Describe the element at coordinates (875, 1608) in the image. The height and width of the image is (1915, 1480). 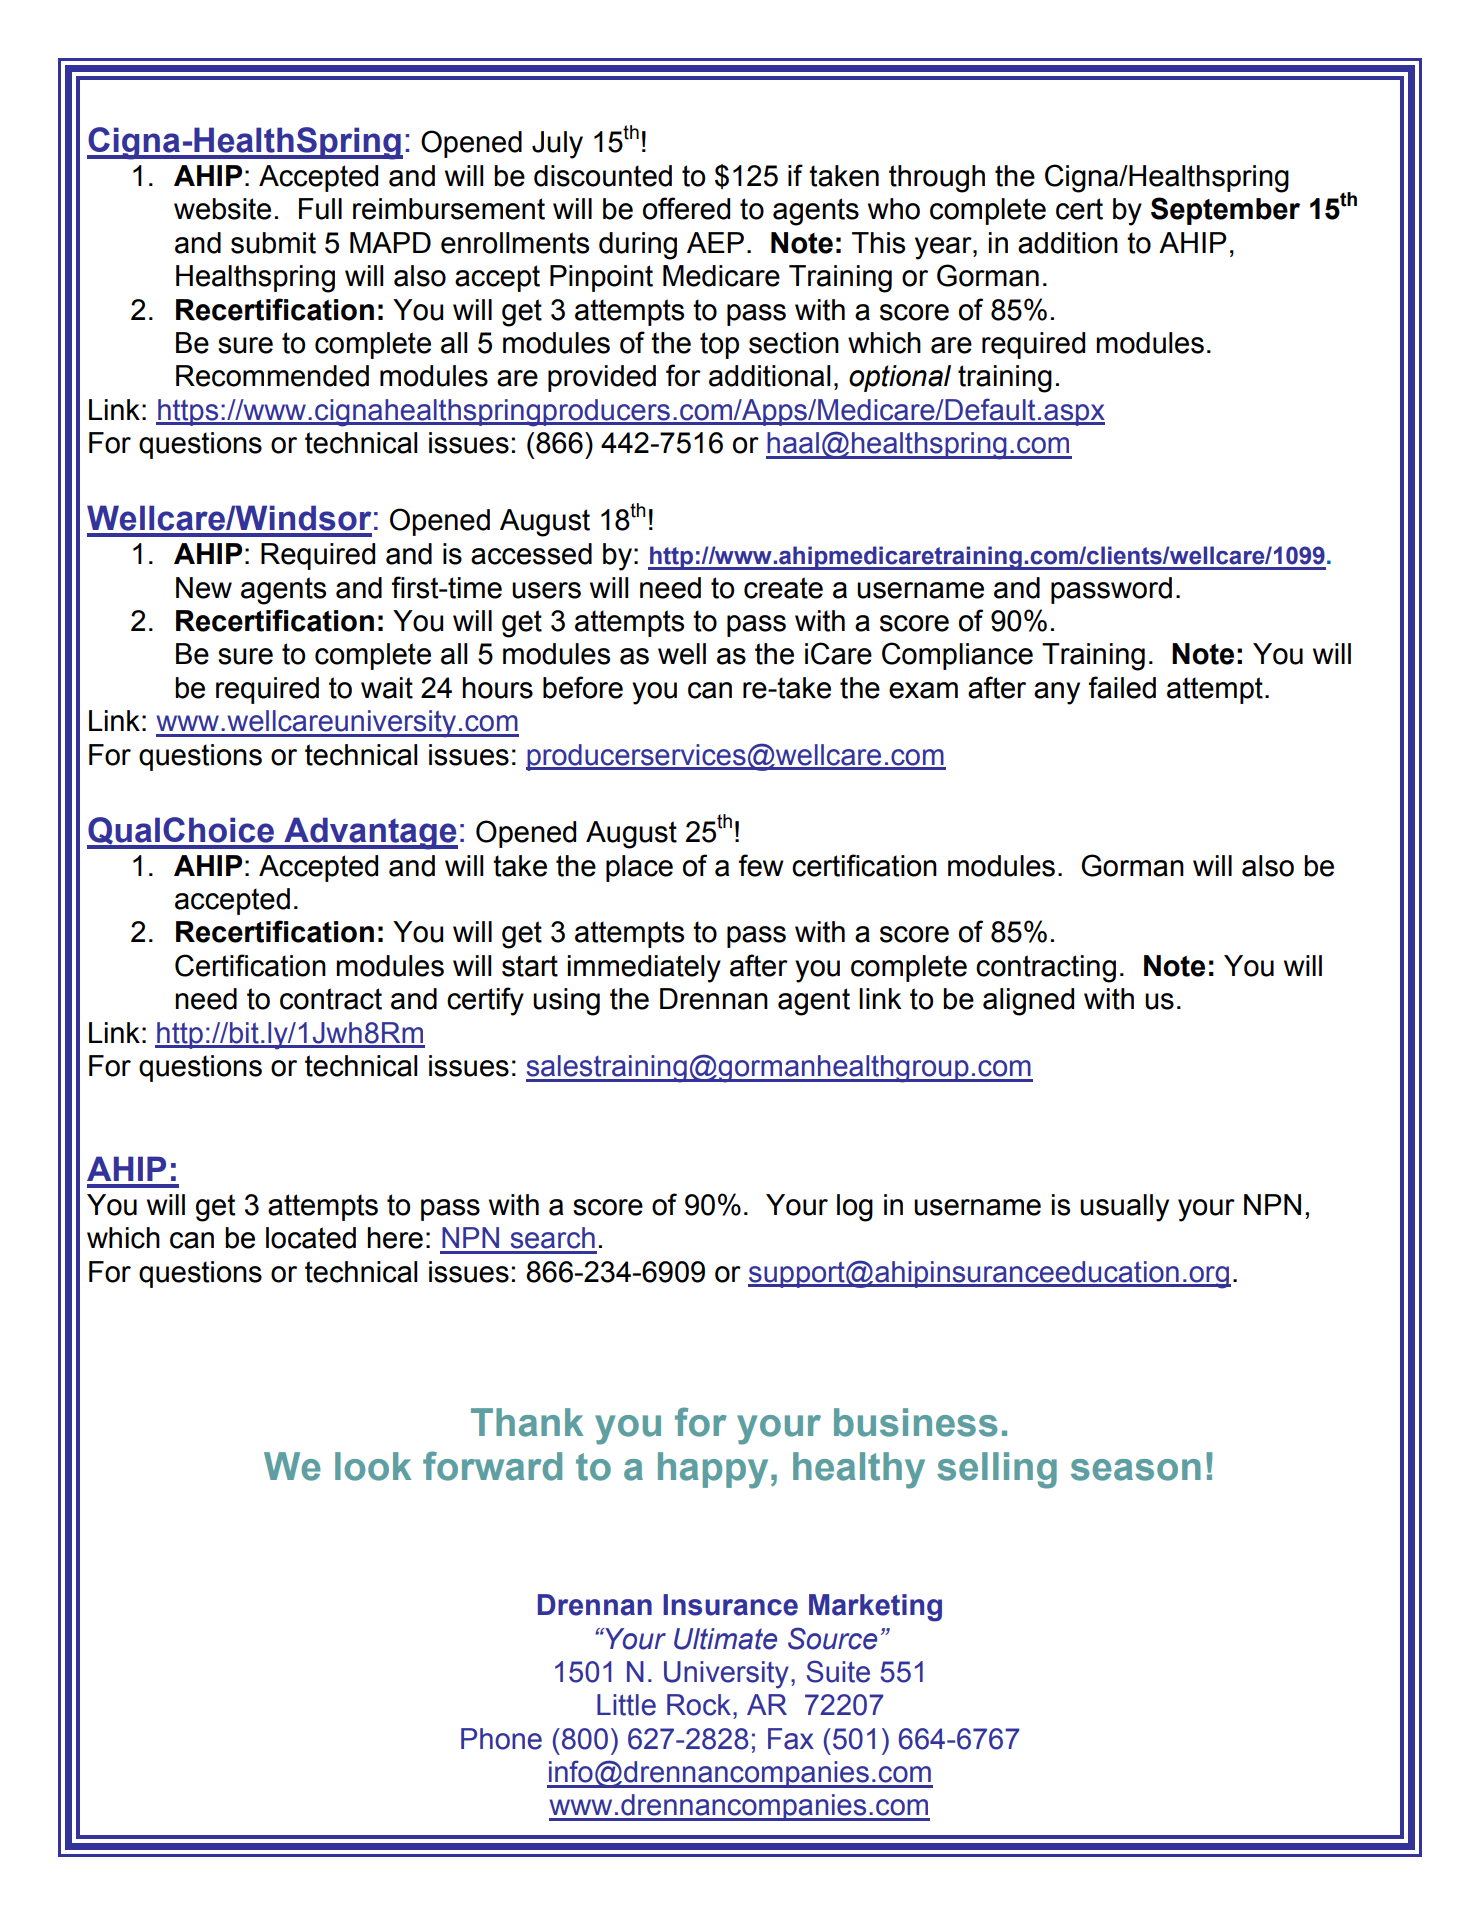
I see `Marketing` at that location.
